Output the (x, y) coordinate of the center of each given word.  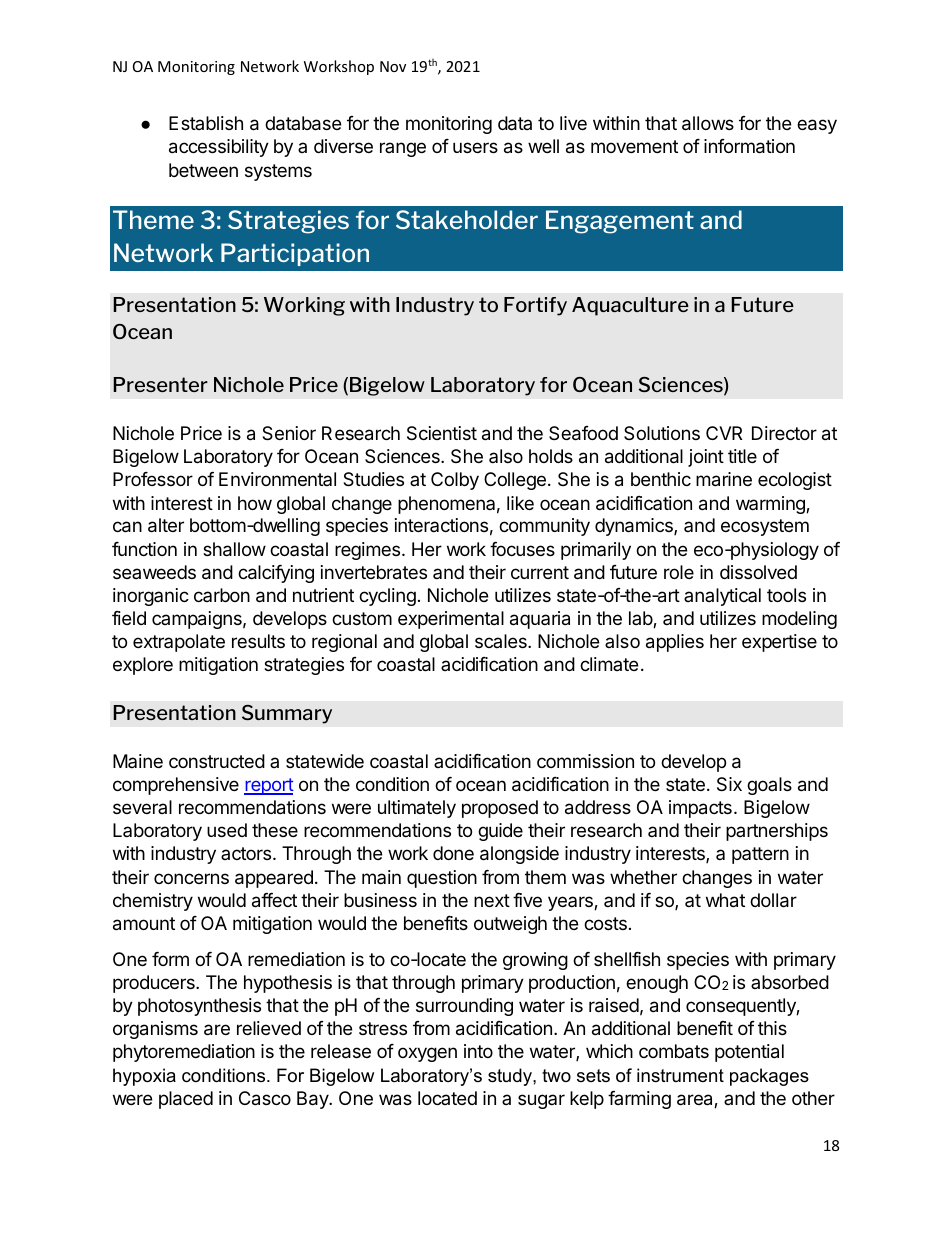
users (475, 147)
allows (708, 123)
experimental (451, 620)
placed (186, 1100)
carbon (222, 595)
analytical (722, 597)
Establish (206, 123)
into (478, 1051)
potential (749, 1053)
